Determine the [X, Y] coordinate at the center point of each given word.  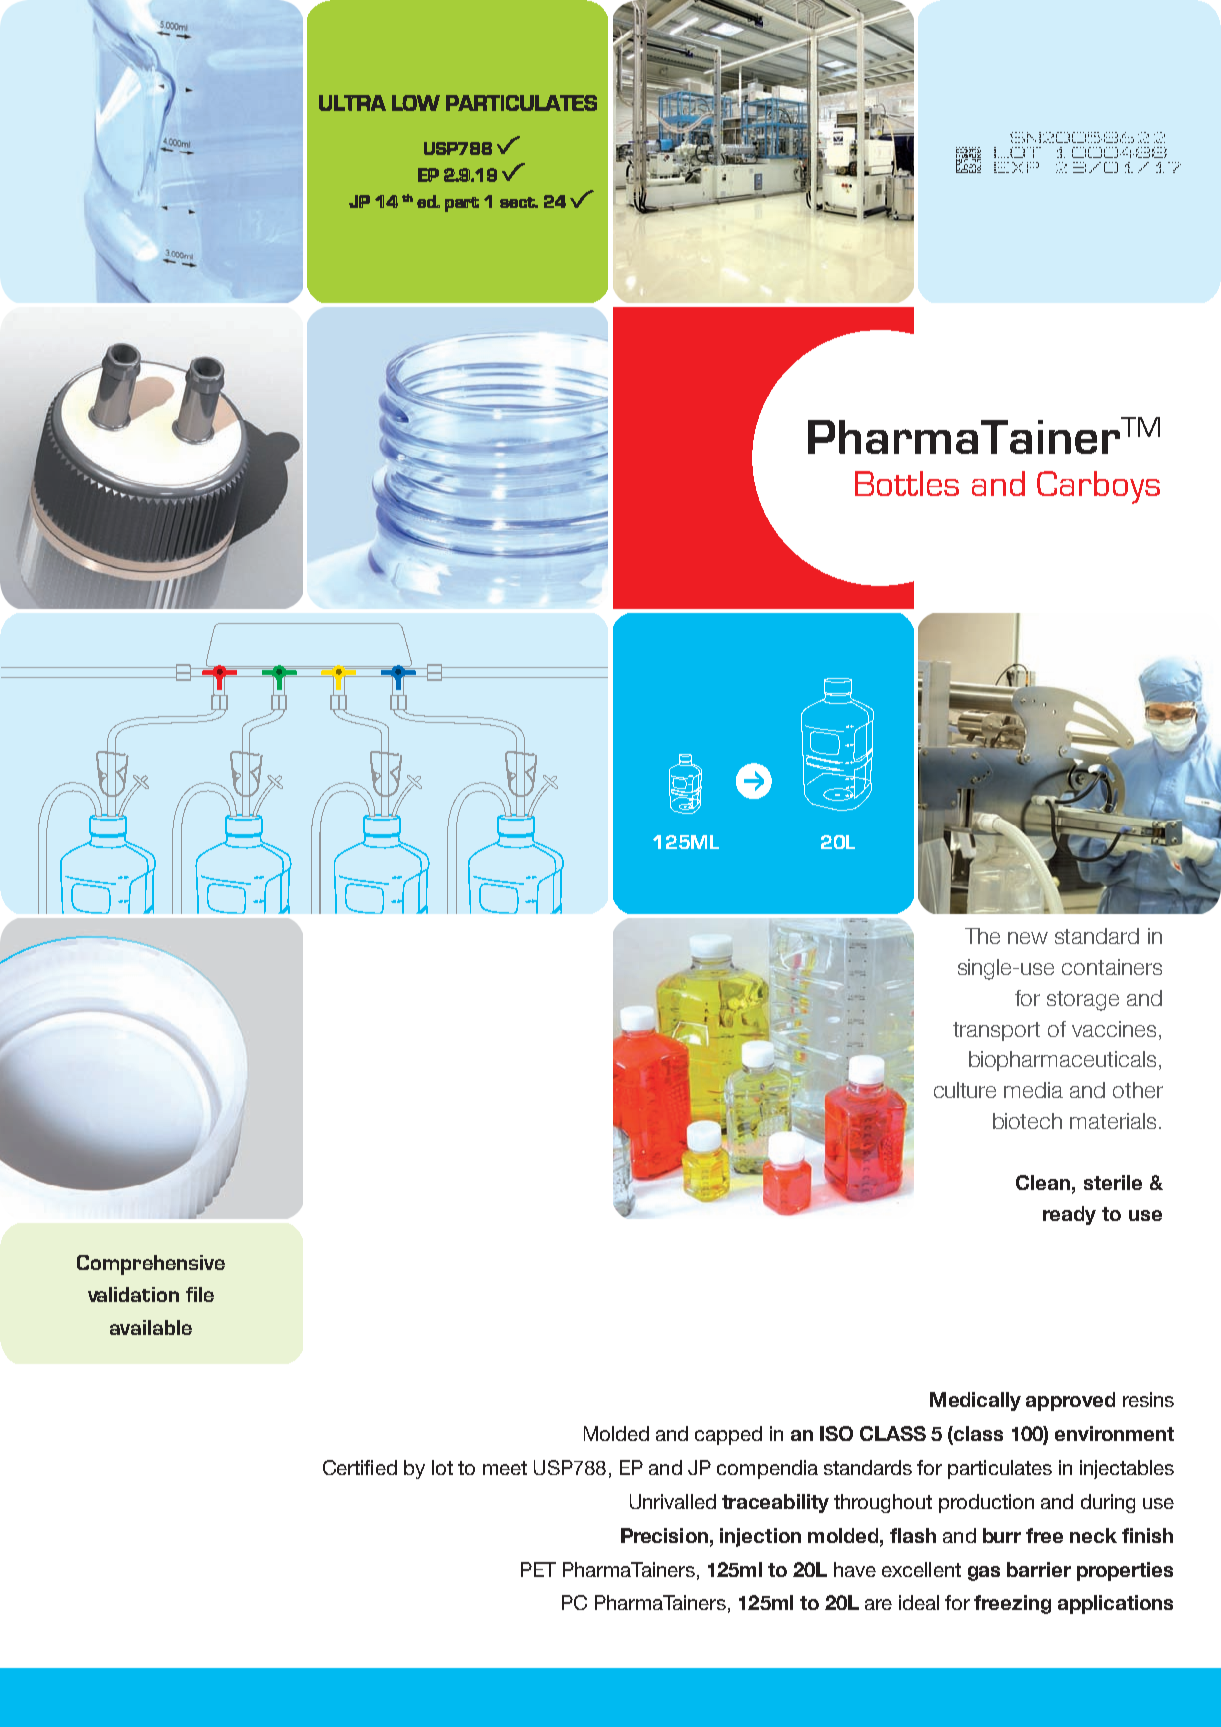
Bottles [907, 483]
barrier [1039, 1569]
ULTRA [352, 103]
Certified [360, 1467]
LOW [416, 103]
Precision [664, 1535]
